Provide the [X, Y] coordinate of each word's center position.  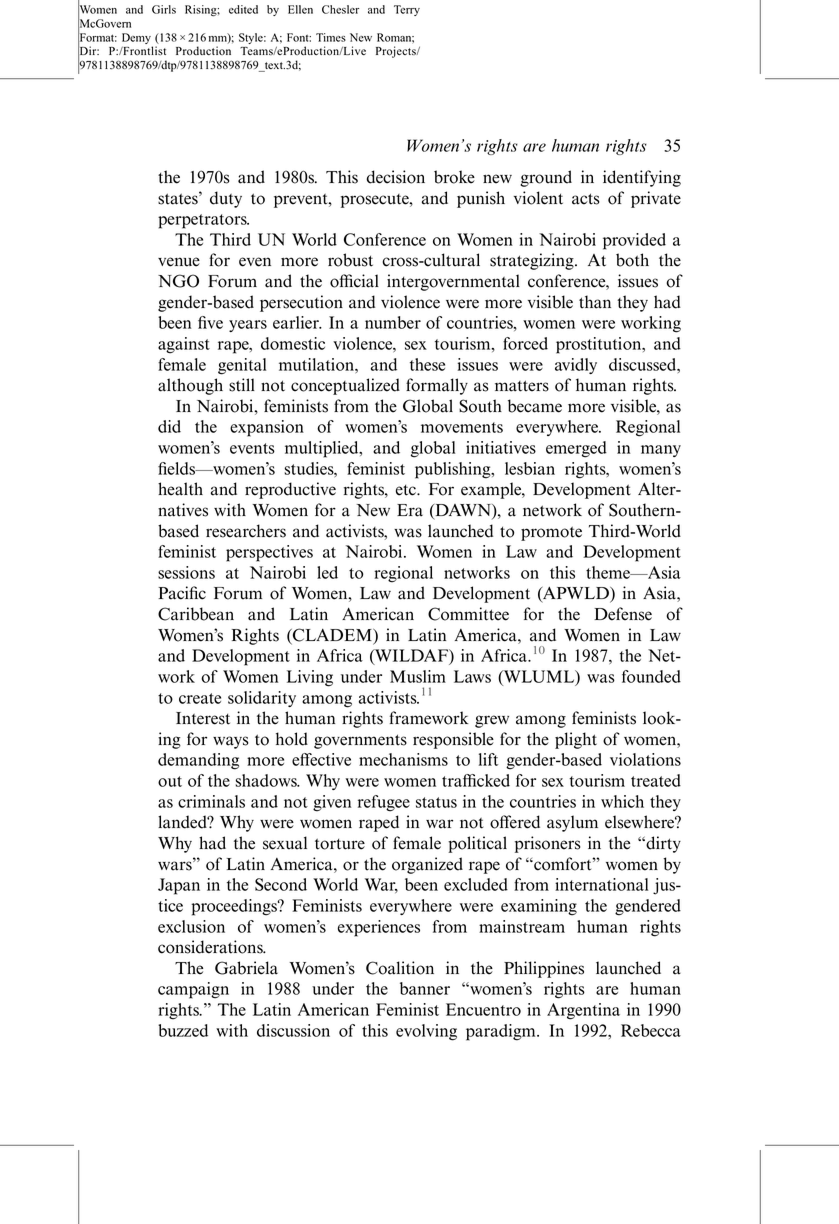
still [242, 385]
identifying [642, 178]
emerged [576, 449]
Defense [623, 614]
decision [395, 177]
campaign [193, 990]
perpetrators [203, 221]
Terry [407, 10]
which [622, 801]
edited [243, 9]
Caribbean [196, 614]
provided [634, 241]
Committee [468, 614]
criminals [211, 801]
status [436, 802]
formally [437, 386]
